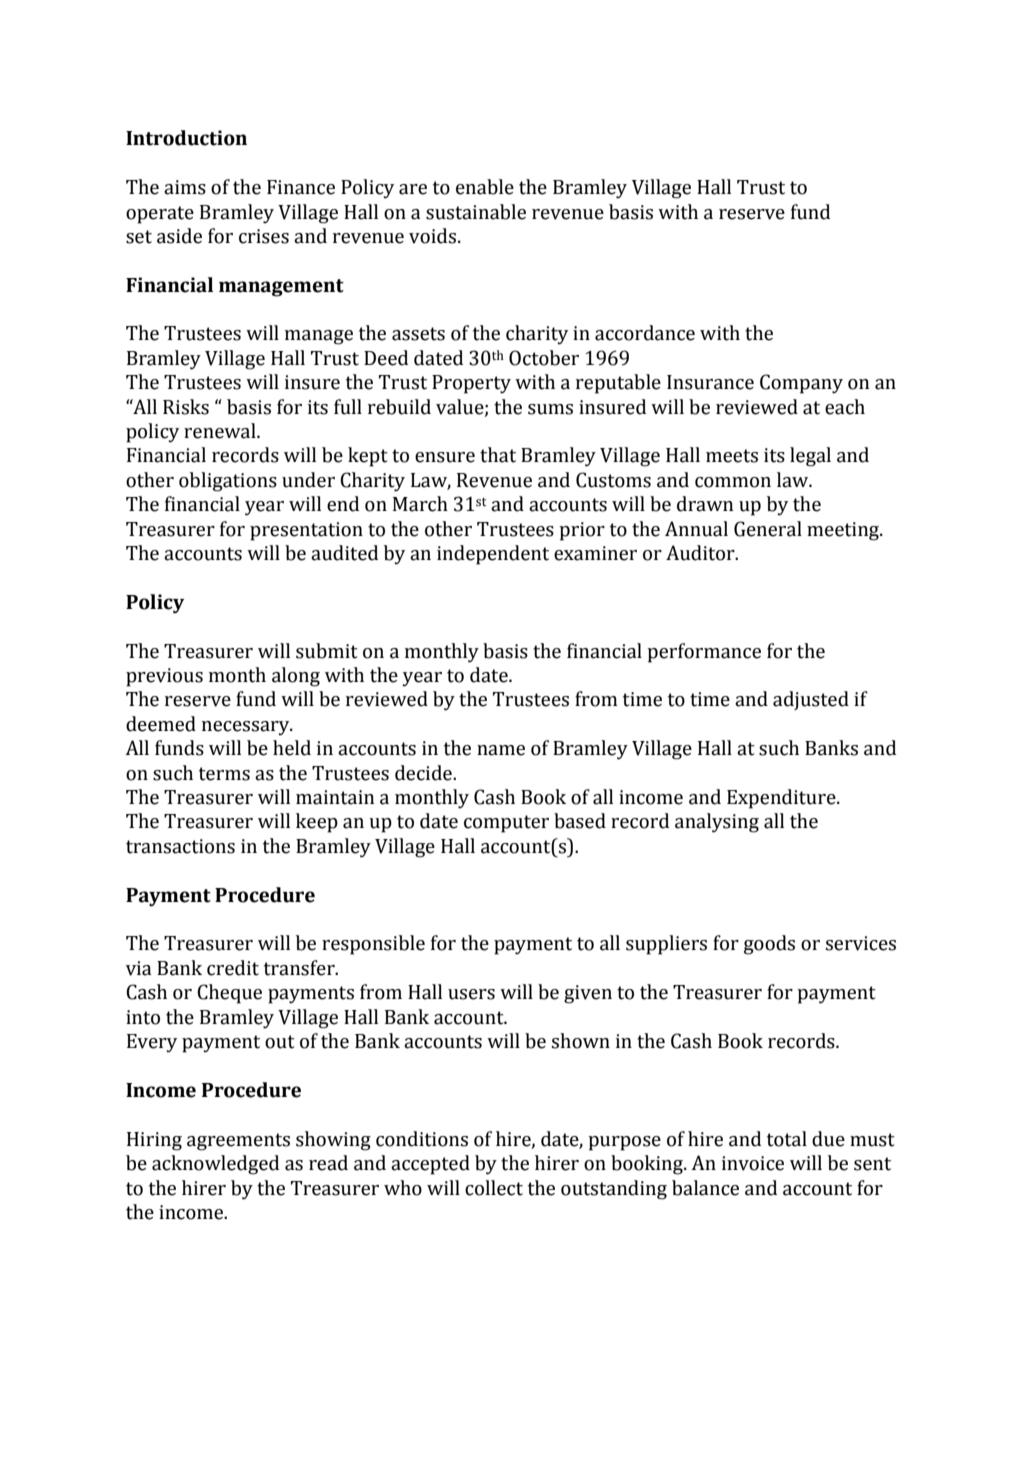  I want to click on aims, so click(185, 187).
